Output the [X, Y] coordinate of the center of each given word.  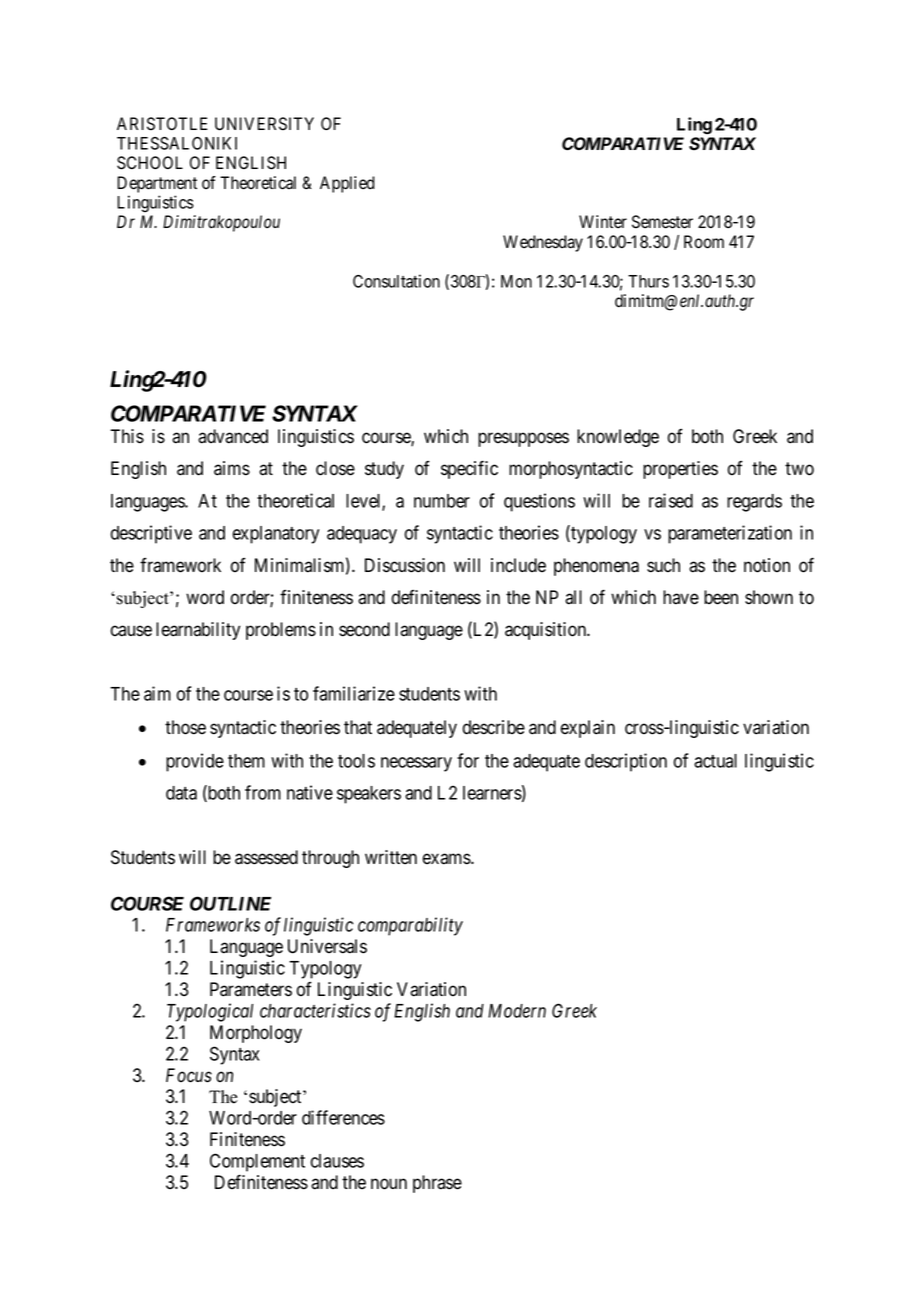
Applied [347, 184]
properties [680, 470]
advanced [233, 436]
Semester [662, 222]
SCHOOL [150, 163]
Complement [257, 1162]
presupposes [523, 439]
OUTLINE [230, 903]
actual [715, 761]
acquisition [547, 631]
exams [447, 859]
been [721, 597]
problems [281, 631]
